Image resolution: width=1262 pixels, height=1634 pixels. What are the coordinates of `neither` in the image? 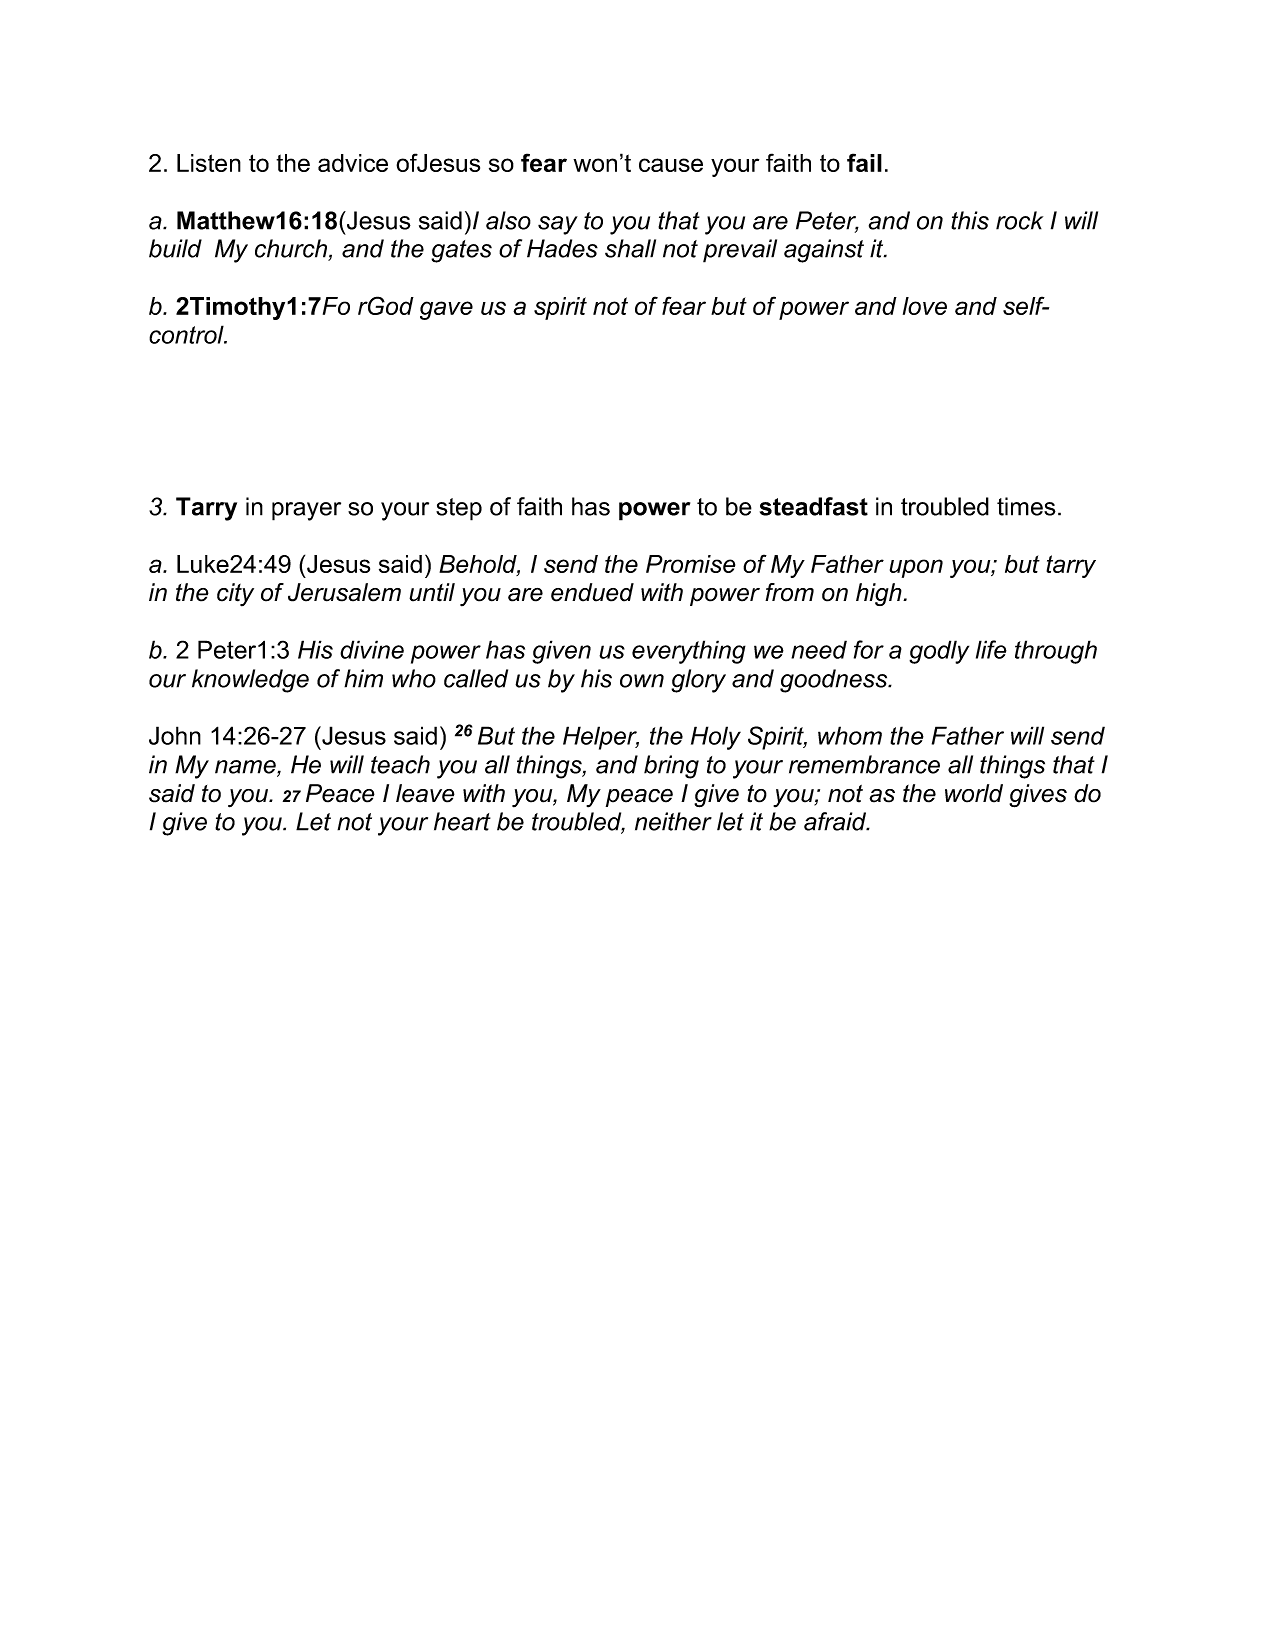 It's located at (673, 821).
